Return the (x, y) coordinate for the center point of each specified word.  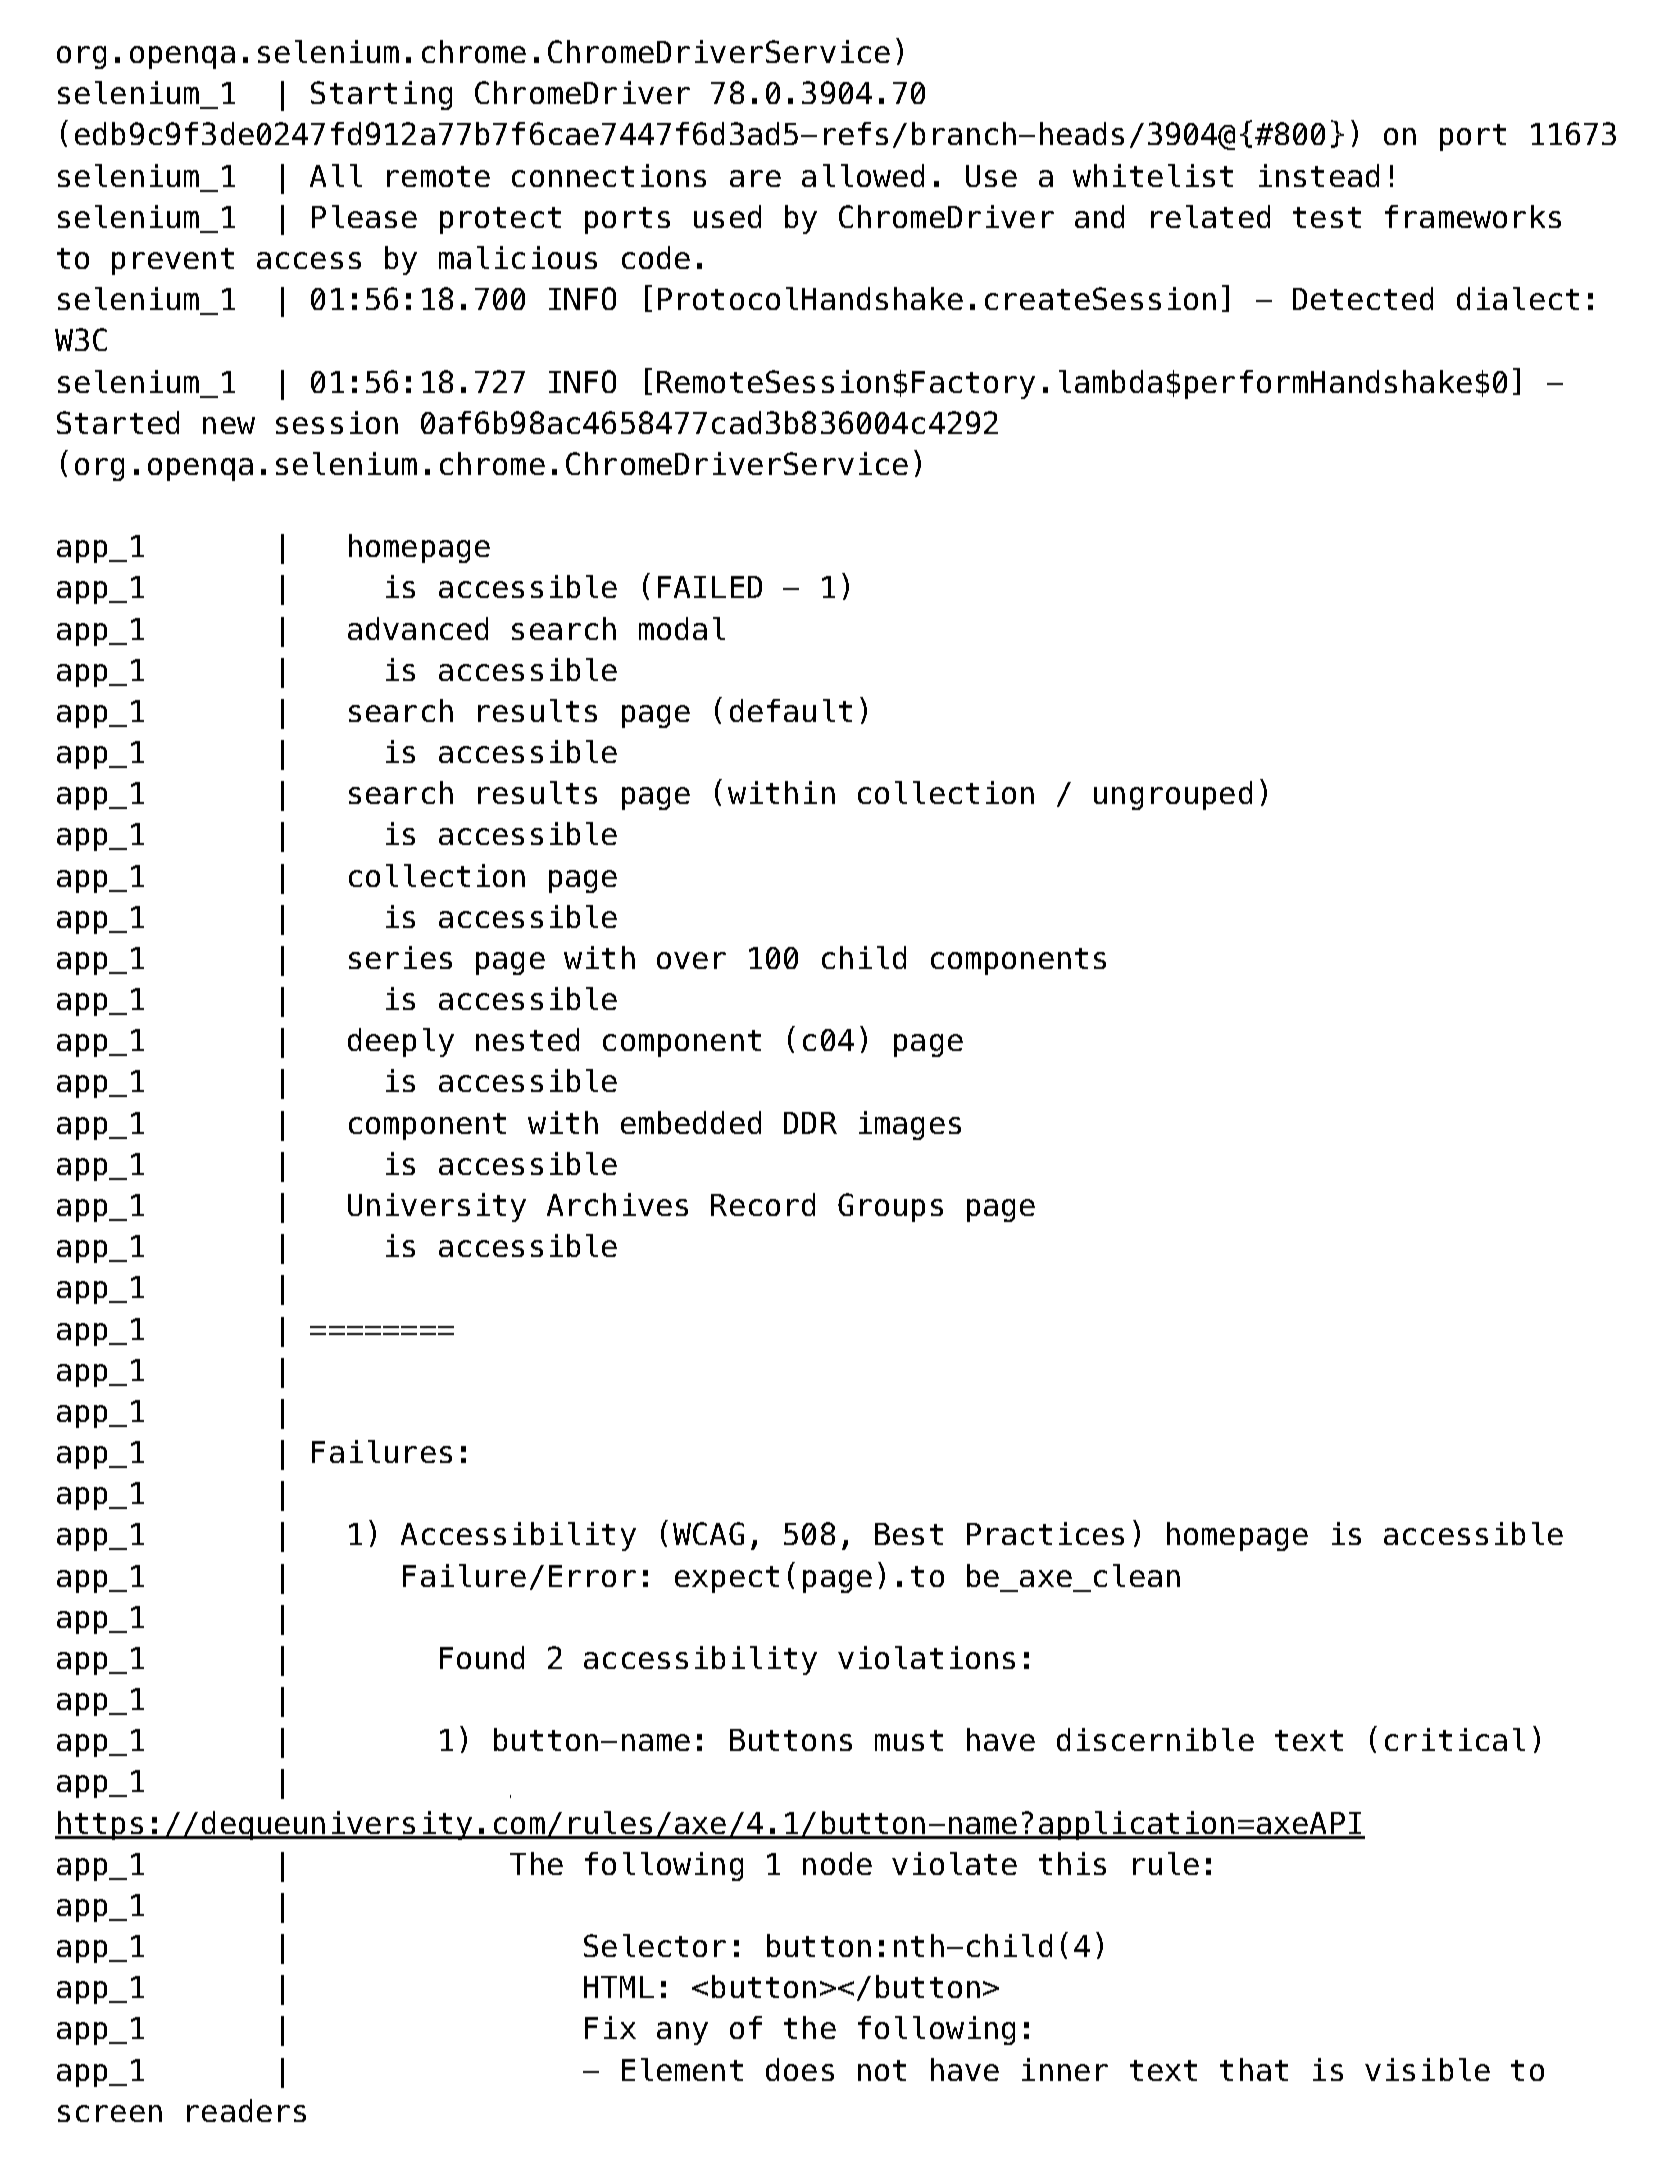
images (910, 1125)
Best (909, 1534)
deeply (401, 1042)
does (800, 2069)
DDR (810, 1123)
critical (1455, 1739)
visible (1427, 2069)
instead (1319, 175)
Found (482, 1657)
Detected (1363, 298)
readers (246, 2110)
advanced (418, 628)
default (791, 710)
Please (364, 216)
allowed (863, 175)
